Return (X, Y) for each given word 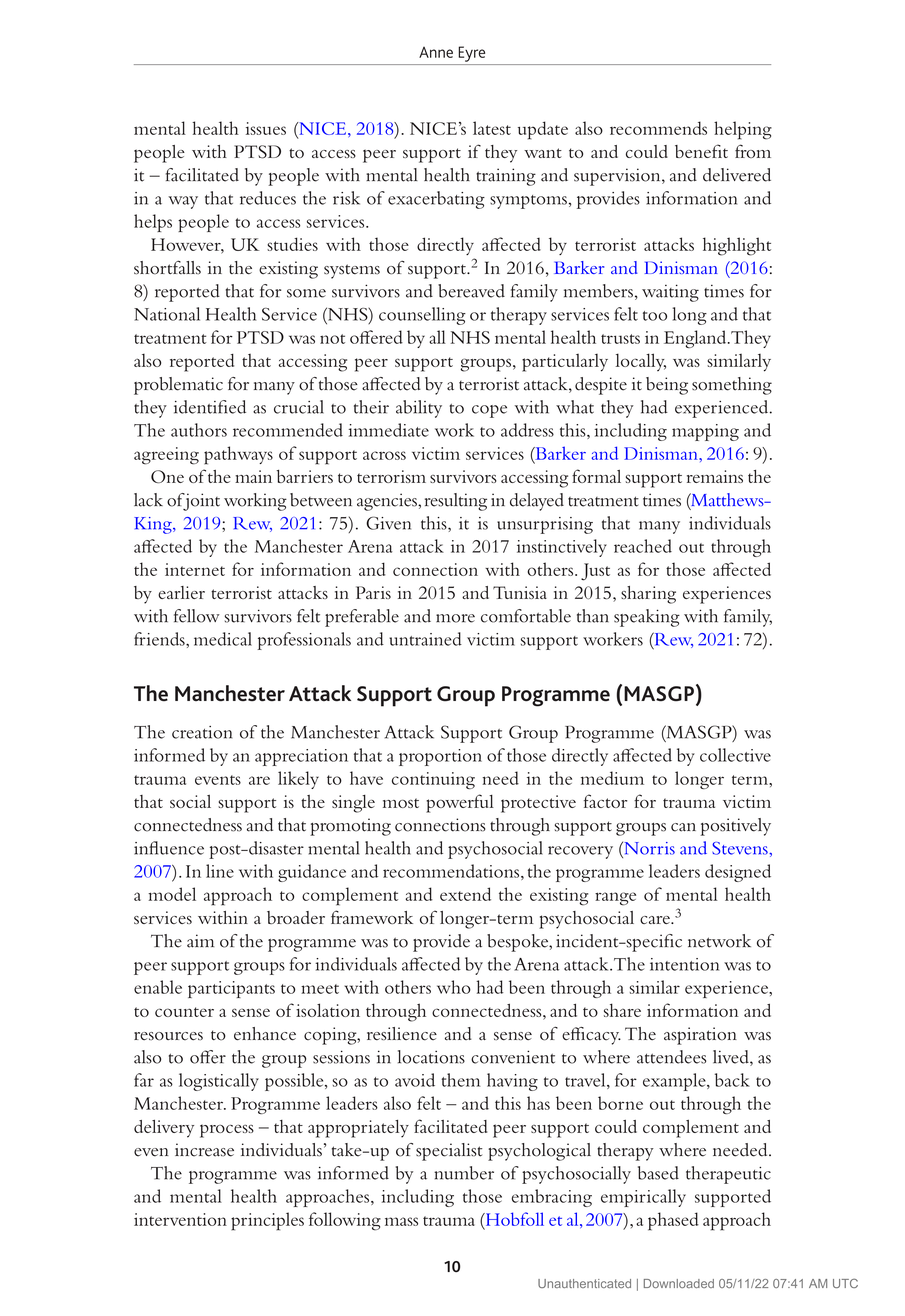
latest (492, 128)
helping (743, 130)
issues (266, 128)
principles (267, 1221)
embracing (551, 1198)
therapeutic (728, 1175)
